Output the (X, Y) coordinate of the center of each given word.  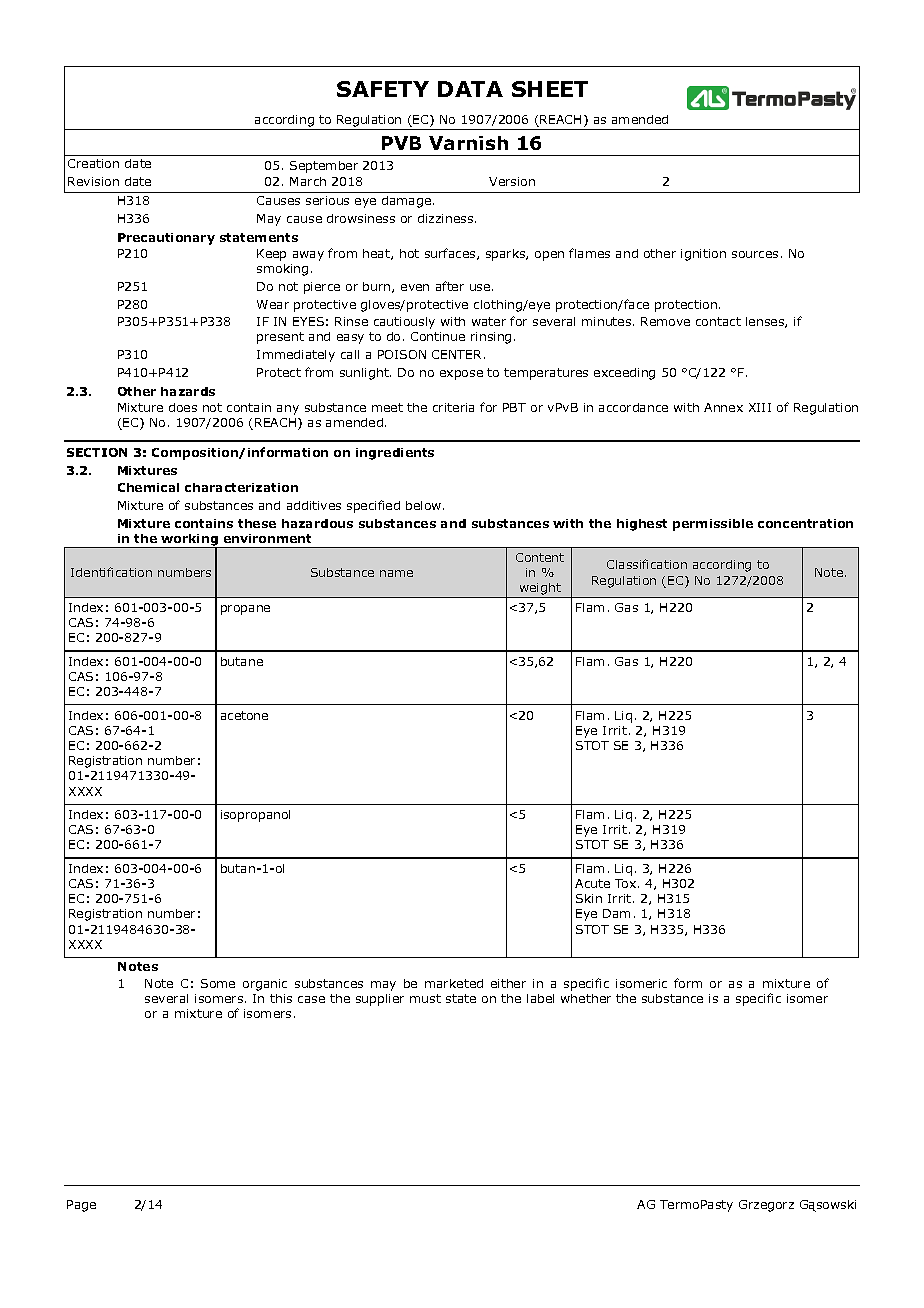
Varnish (468, 143)
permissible (713, 525)
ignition (703, 255)
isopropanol (255, 816)
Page (81, 1206)
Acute (592, 883)
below (425, 505)
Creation (93, 163)
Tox (627, 883)
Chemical (148, 487)
